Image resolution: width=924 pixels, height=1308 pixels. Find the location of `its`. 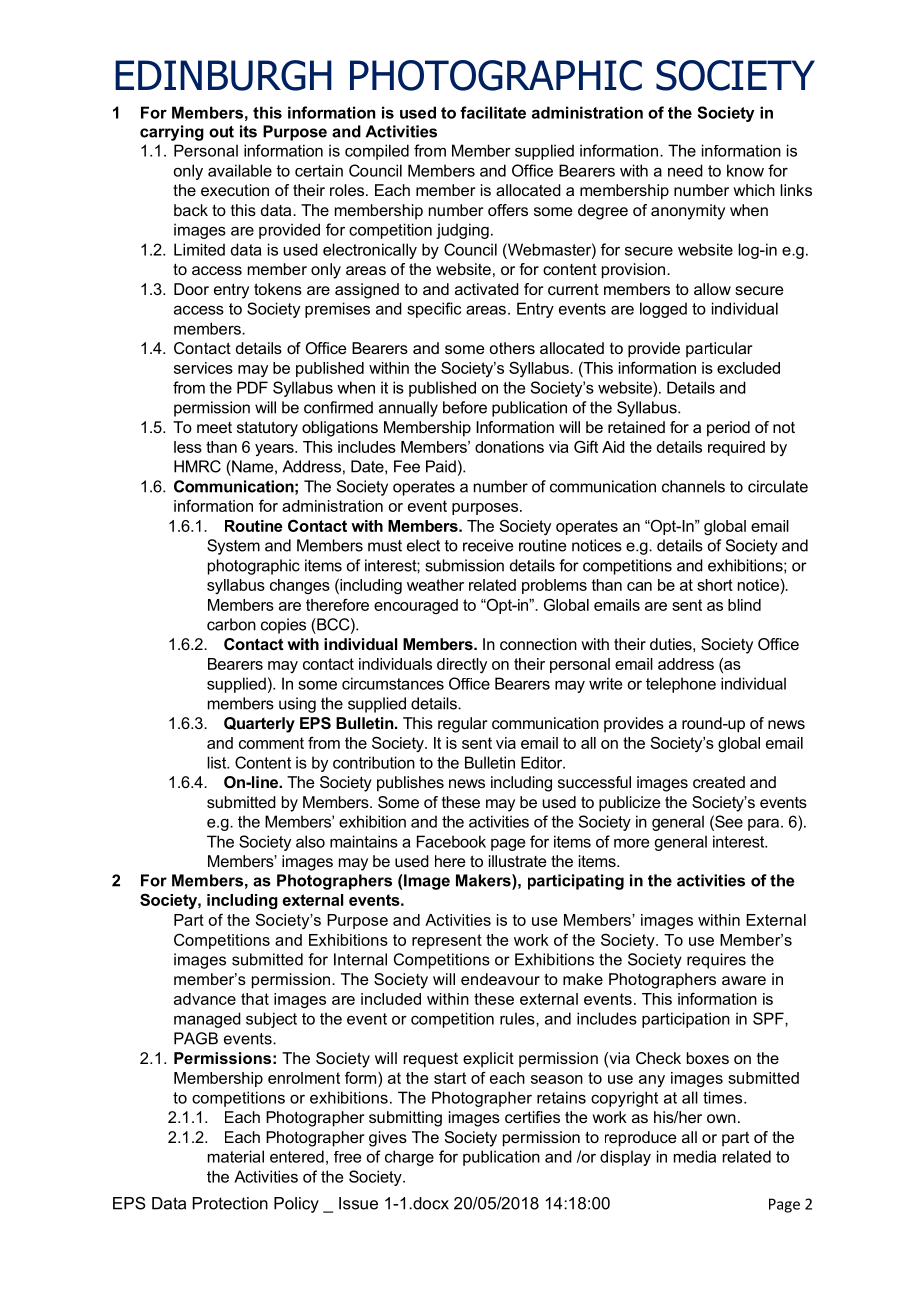

its is located at coordinates (248, 131).
